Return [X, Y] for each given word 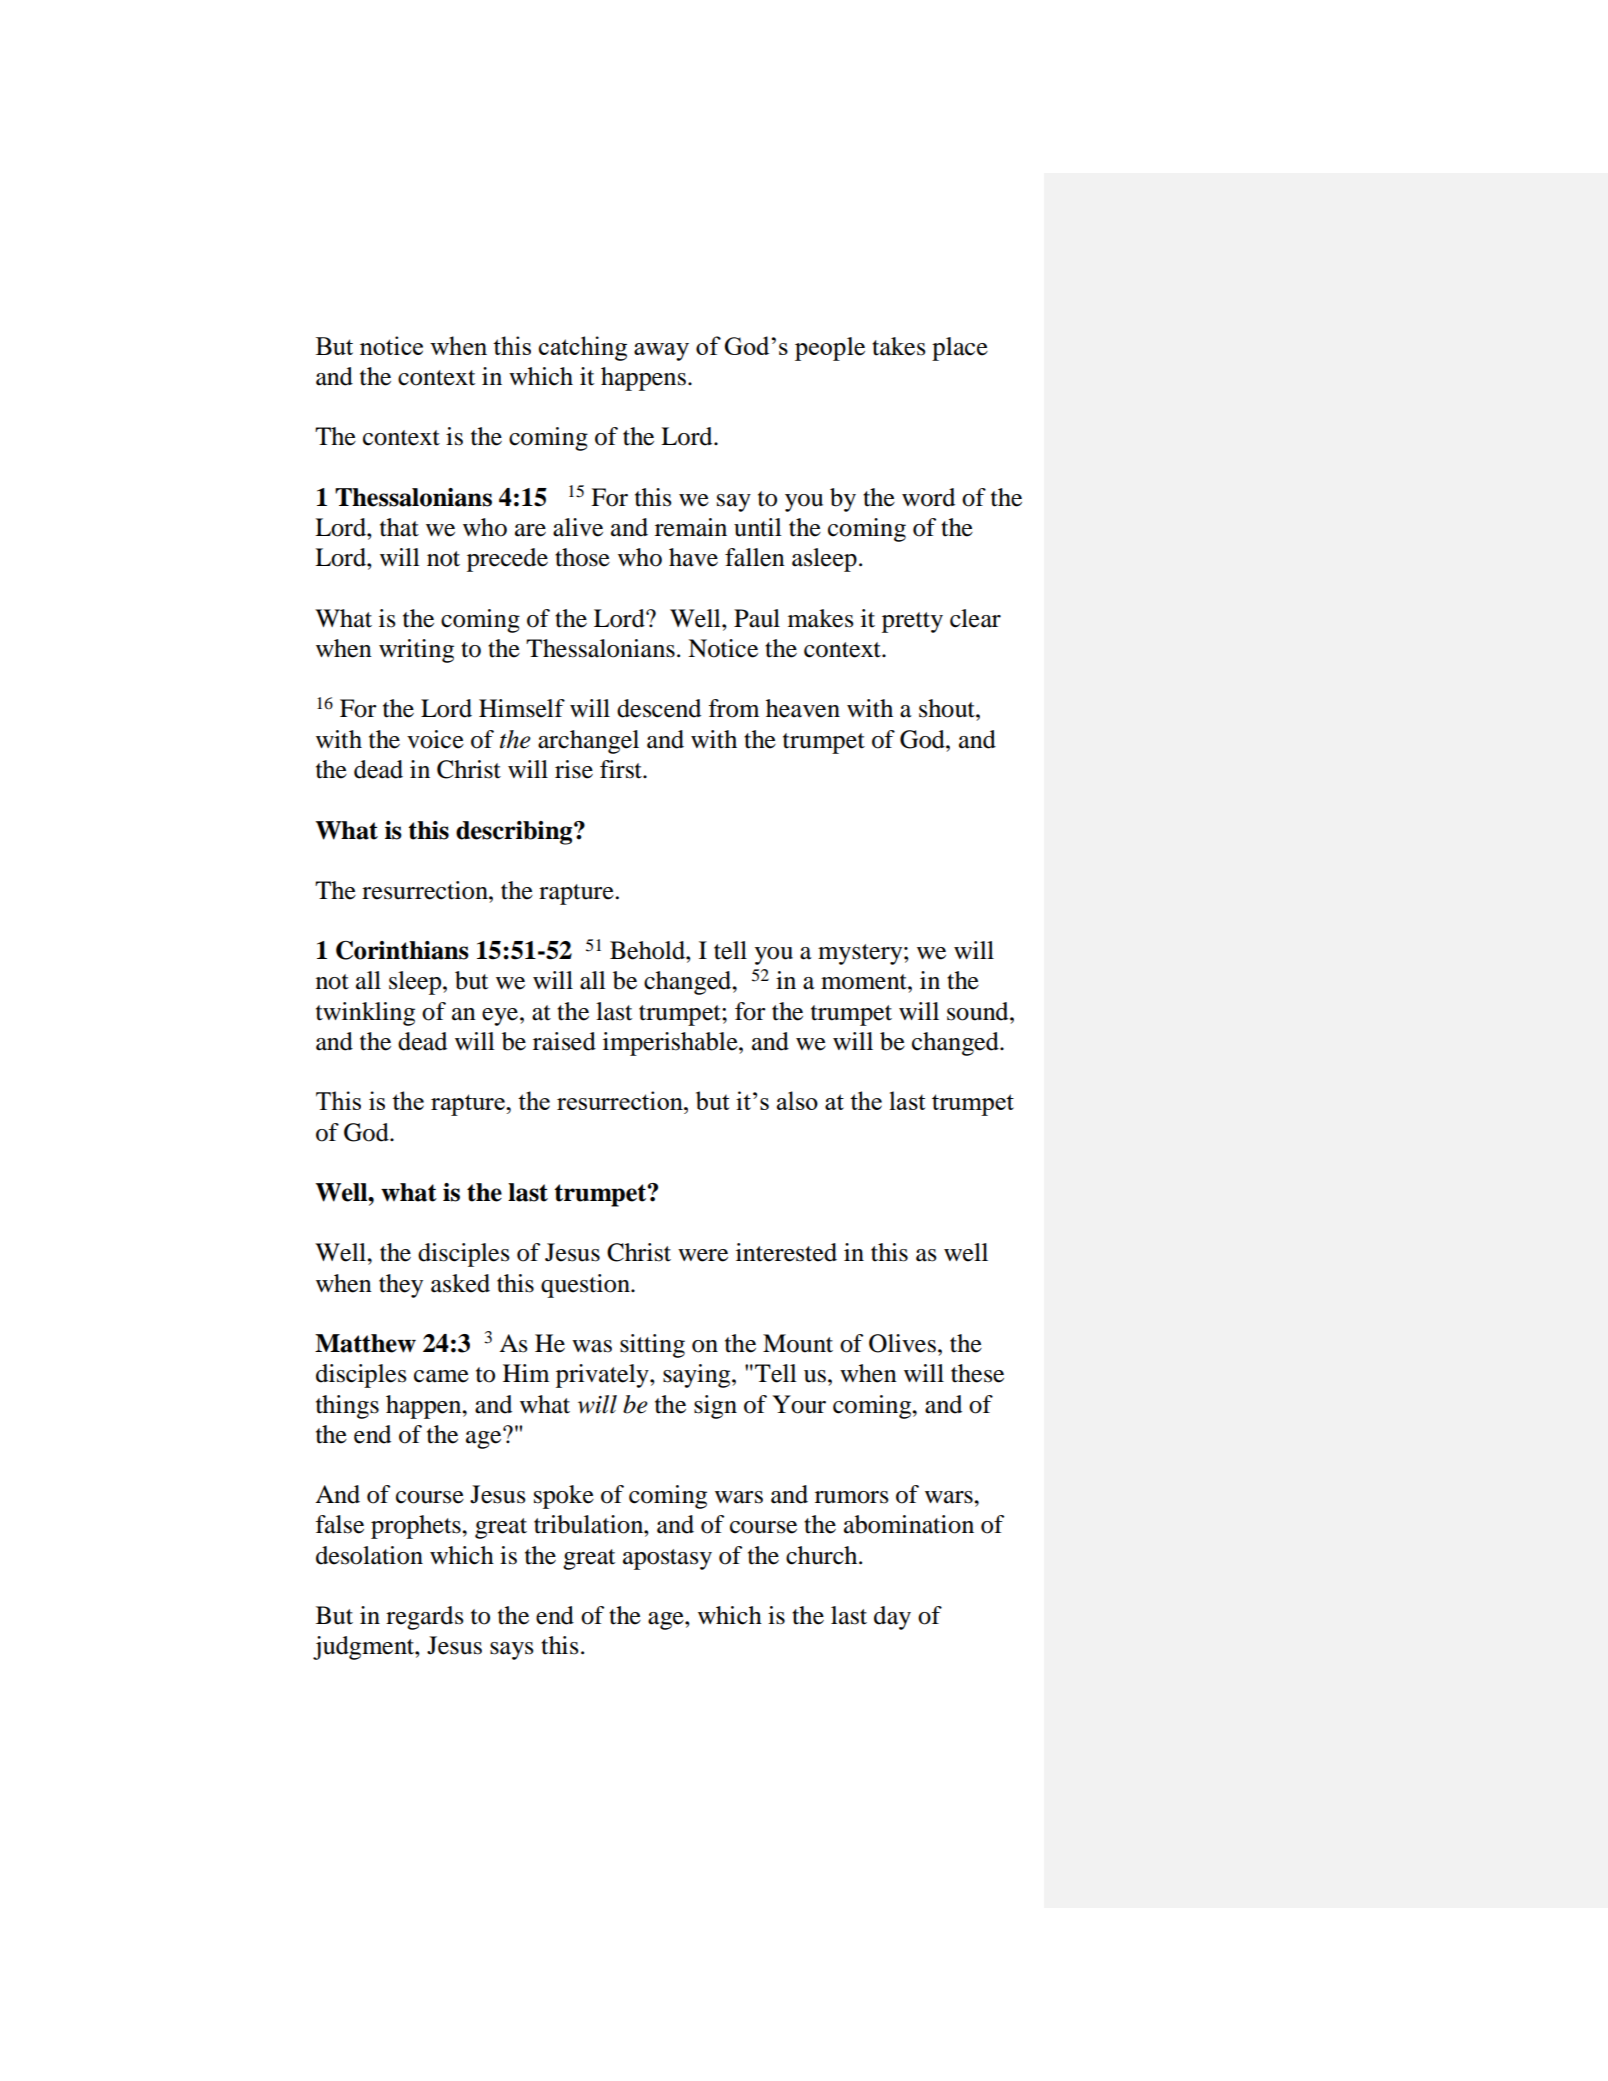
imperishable [671, 1044]
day [892, 1618]
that [399, 527]
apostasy [667, 1559]
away [661, 352]
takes [899, 346]
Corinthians [402, 950]
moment [865, 982]
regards [425, 1618]
